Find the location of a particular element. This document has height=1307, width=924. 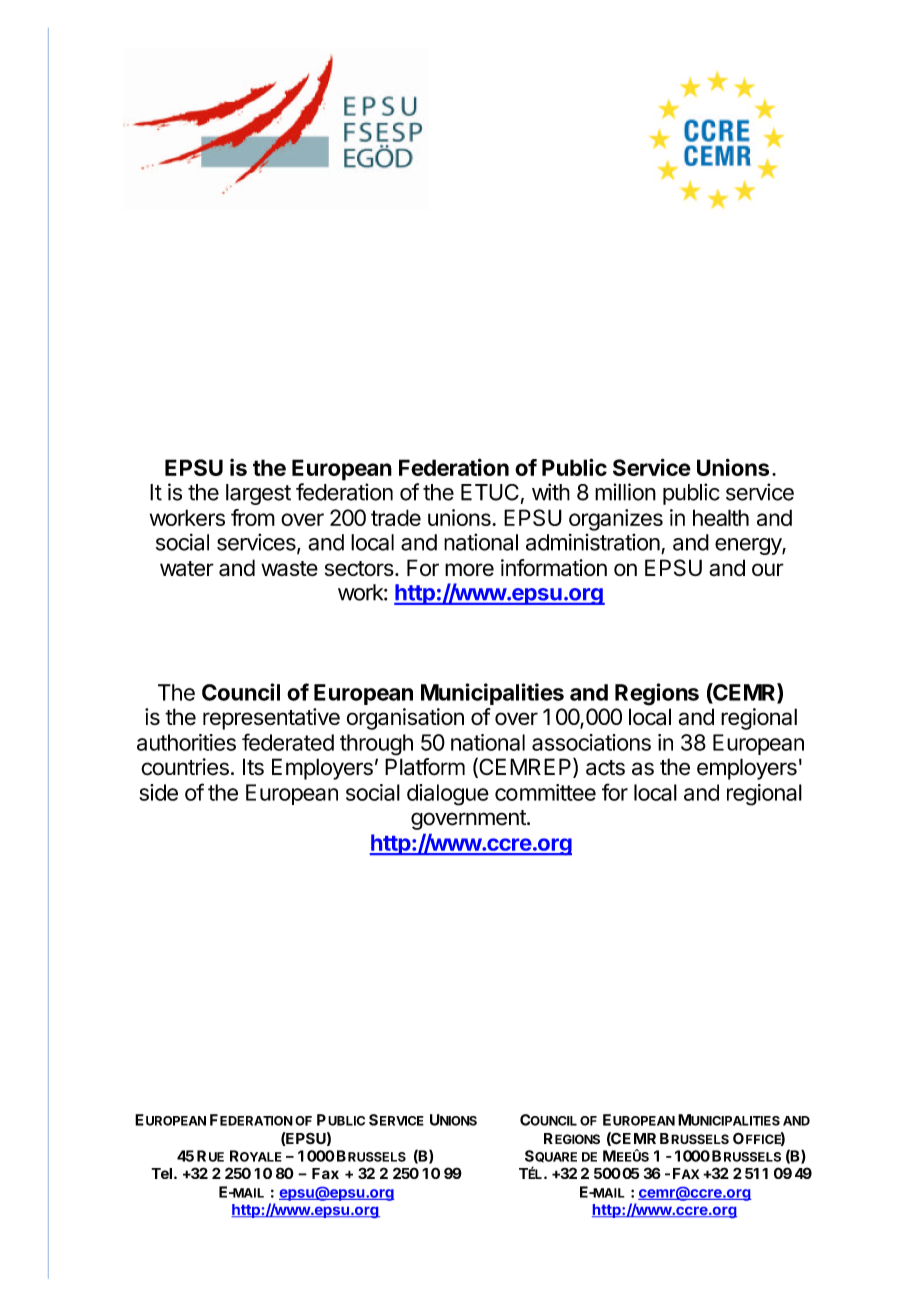

side is located at coordinates (158, 792).
